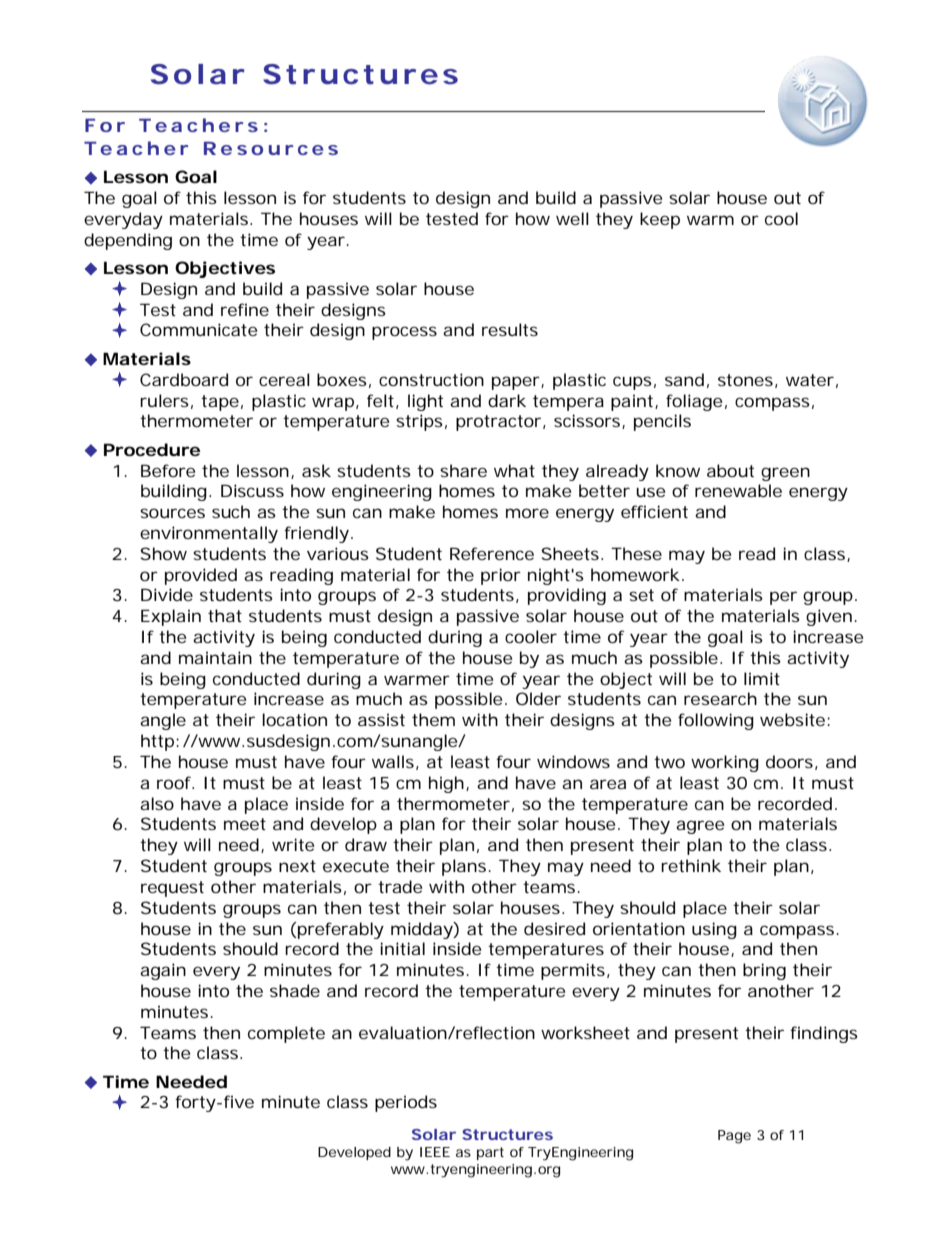 The height and width of the screenshot is (1233, 952). I want to click on well, so click(572, 218).
